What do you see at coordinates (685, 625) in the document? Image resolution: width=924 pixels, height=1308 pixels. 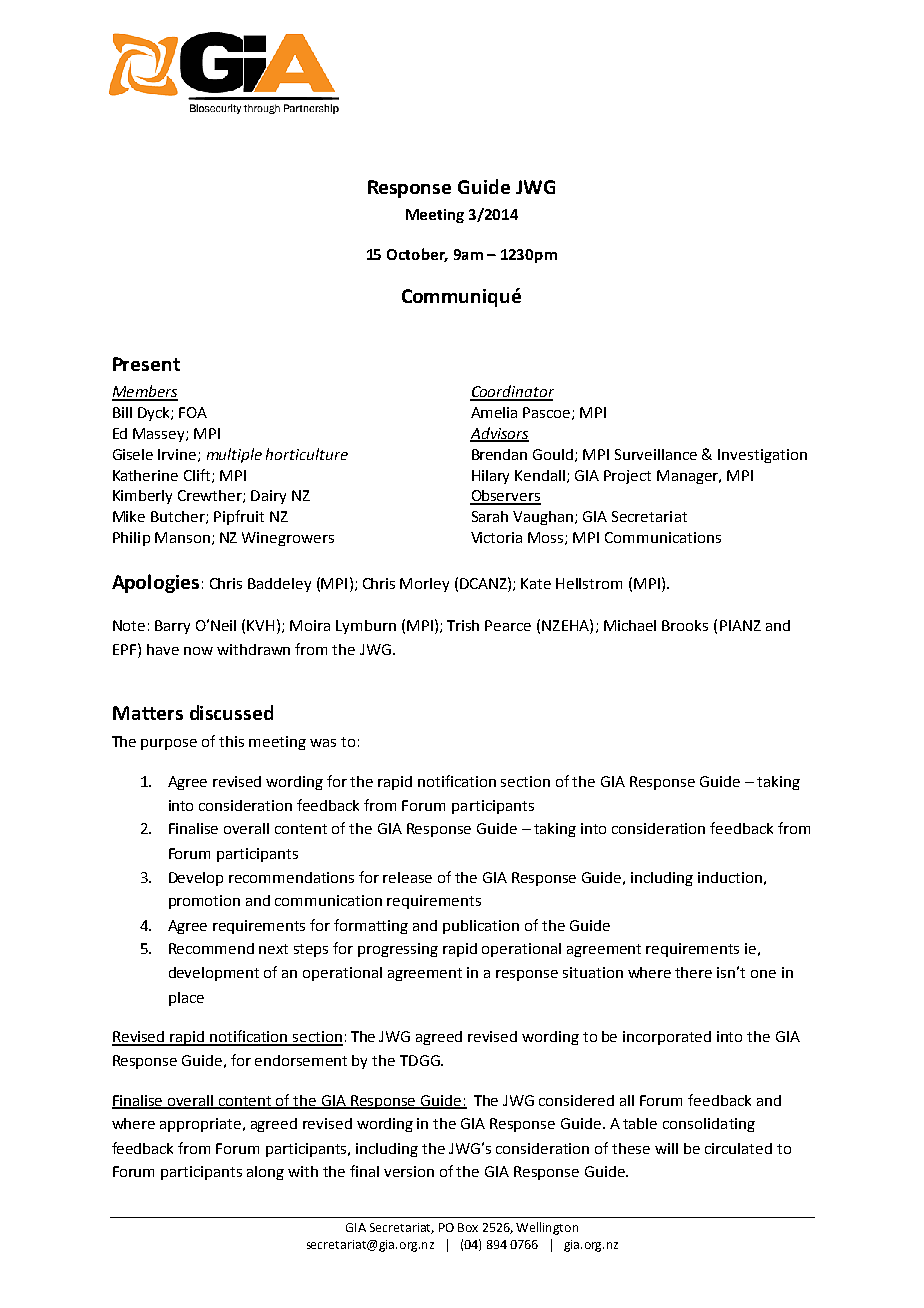 I see `Brooks` at bounding box center [685, 625].
